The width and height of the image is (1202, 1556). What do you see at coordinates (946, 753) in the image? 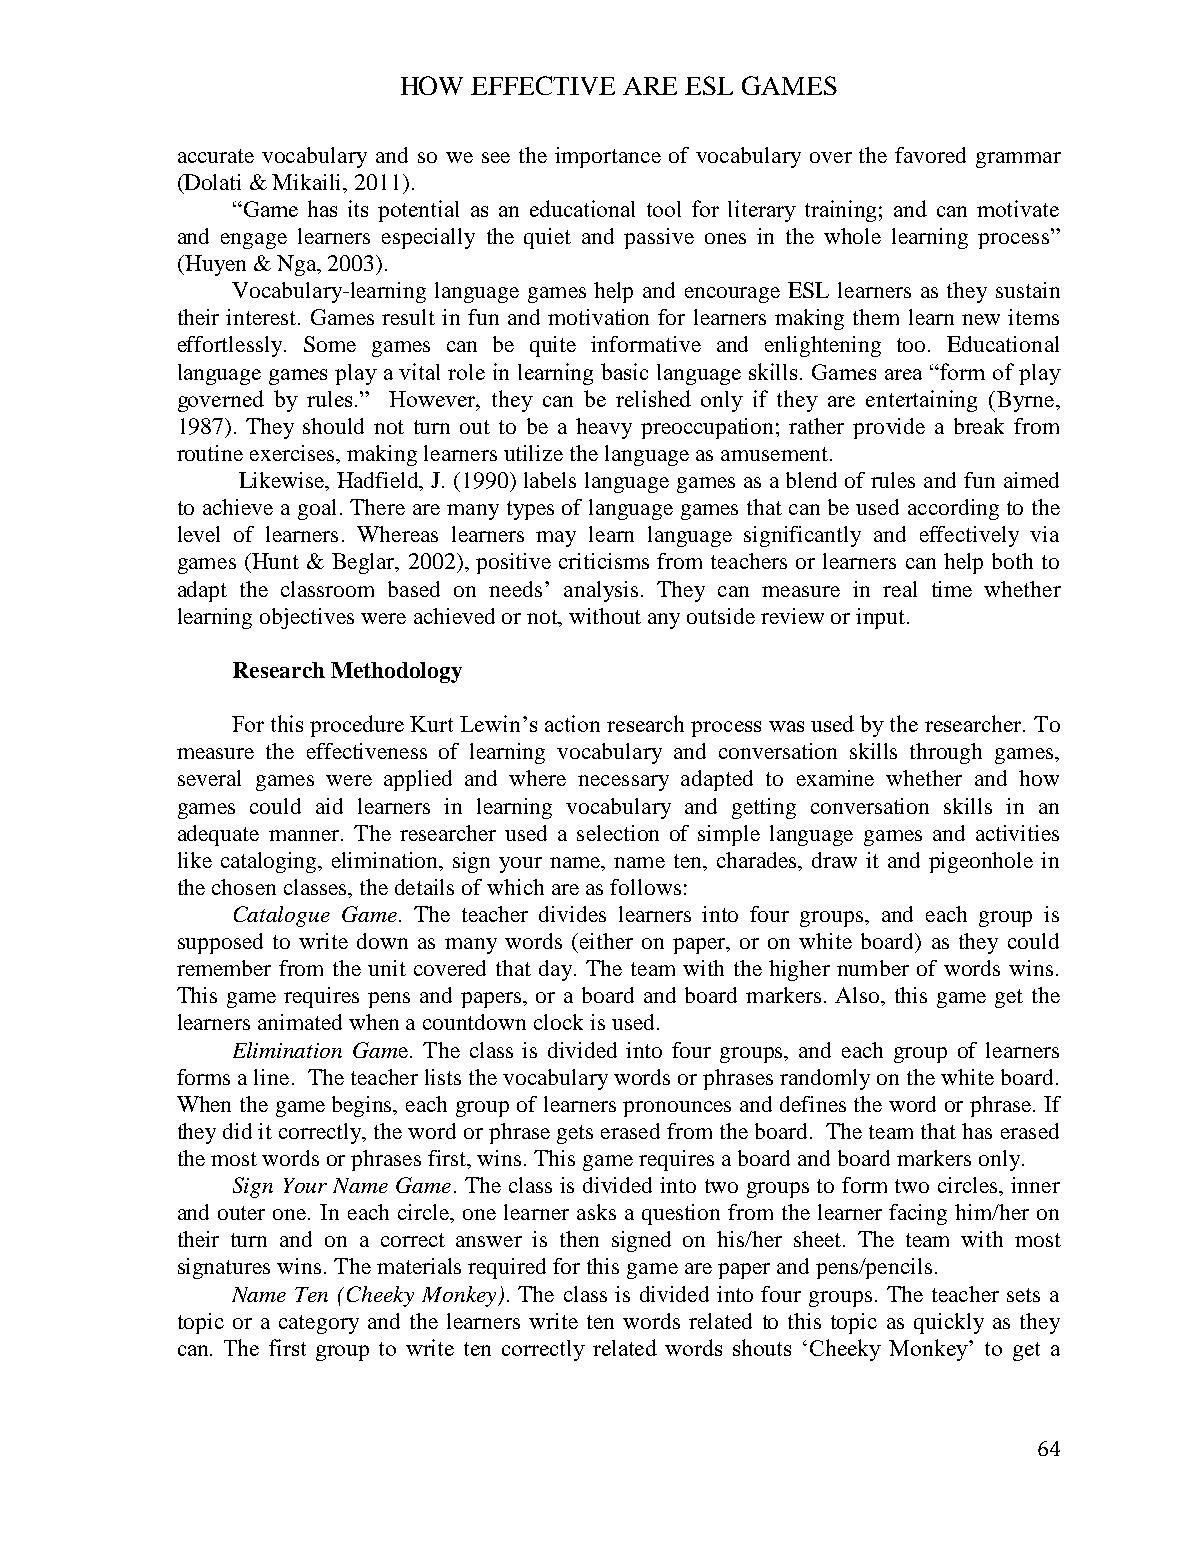
I see `through` at bounding box center [946, 753].
